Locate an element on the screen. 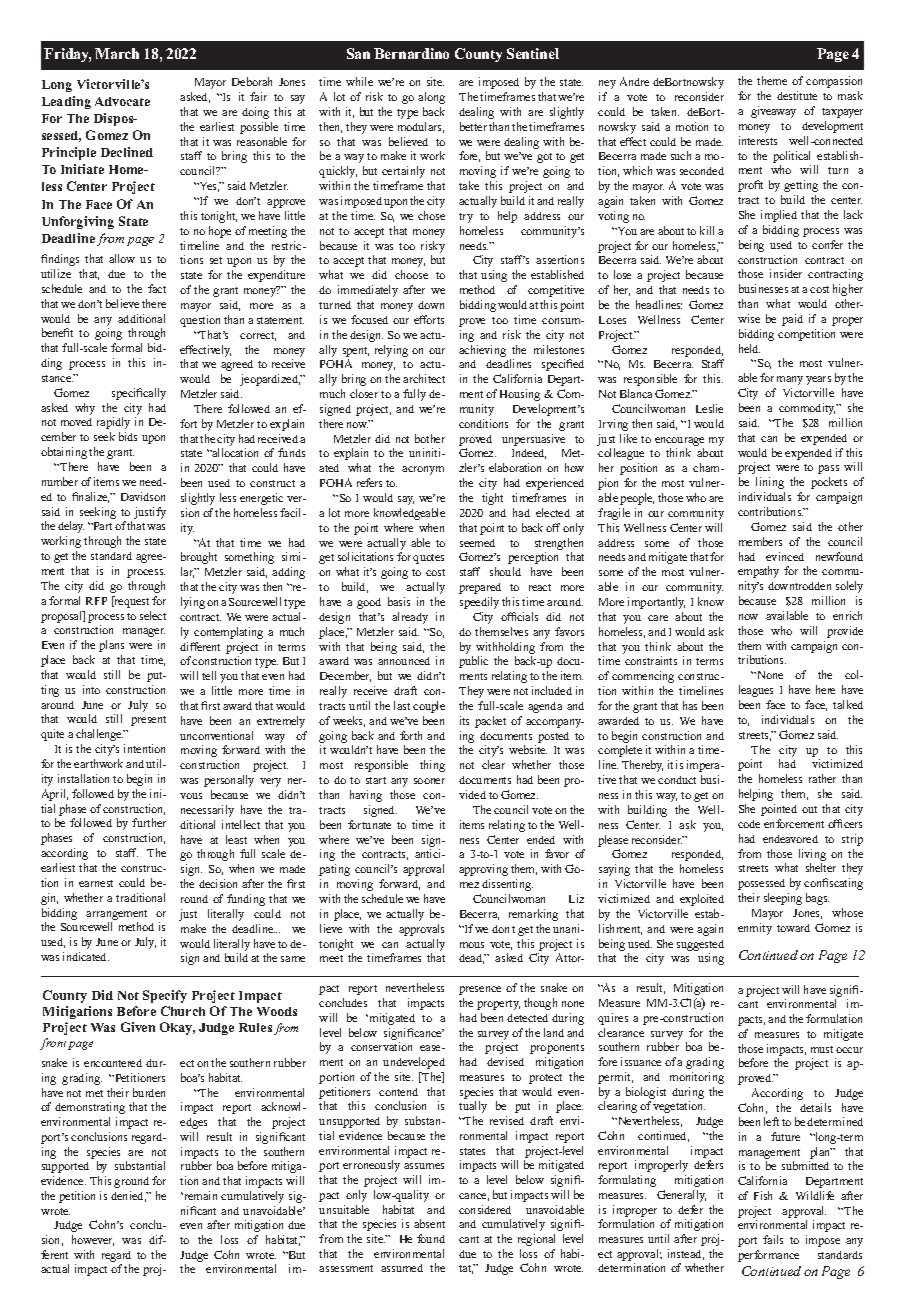 Image resolution: width=905 pixels, height=1316 pixels. absent is located at coordinates (429, 1223).
